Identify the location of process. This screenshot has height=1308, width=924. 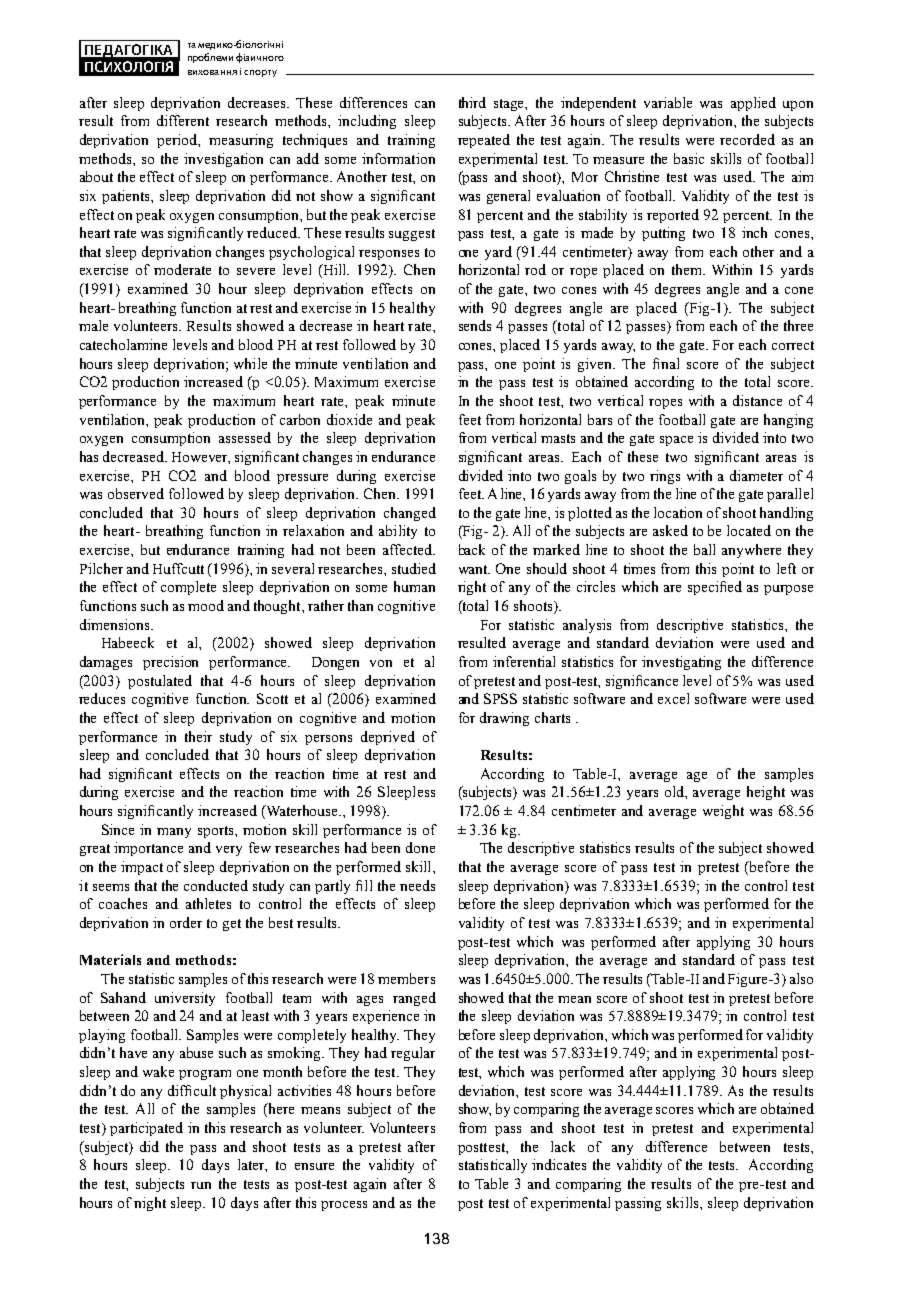
(344, 1206).
